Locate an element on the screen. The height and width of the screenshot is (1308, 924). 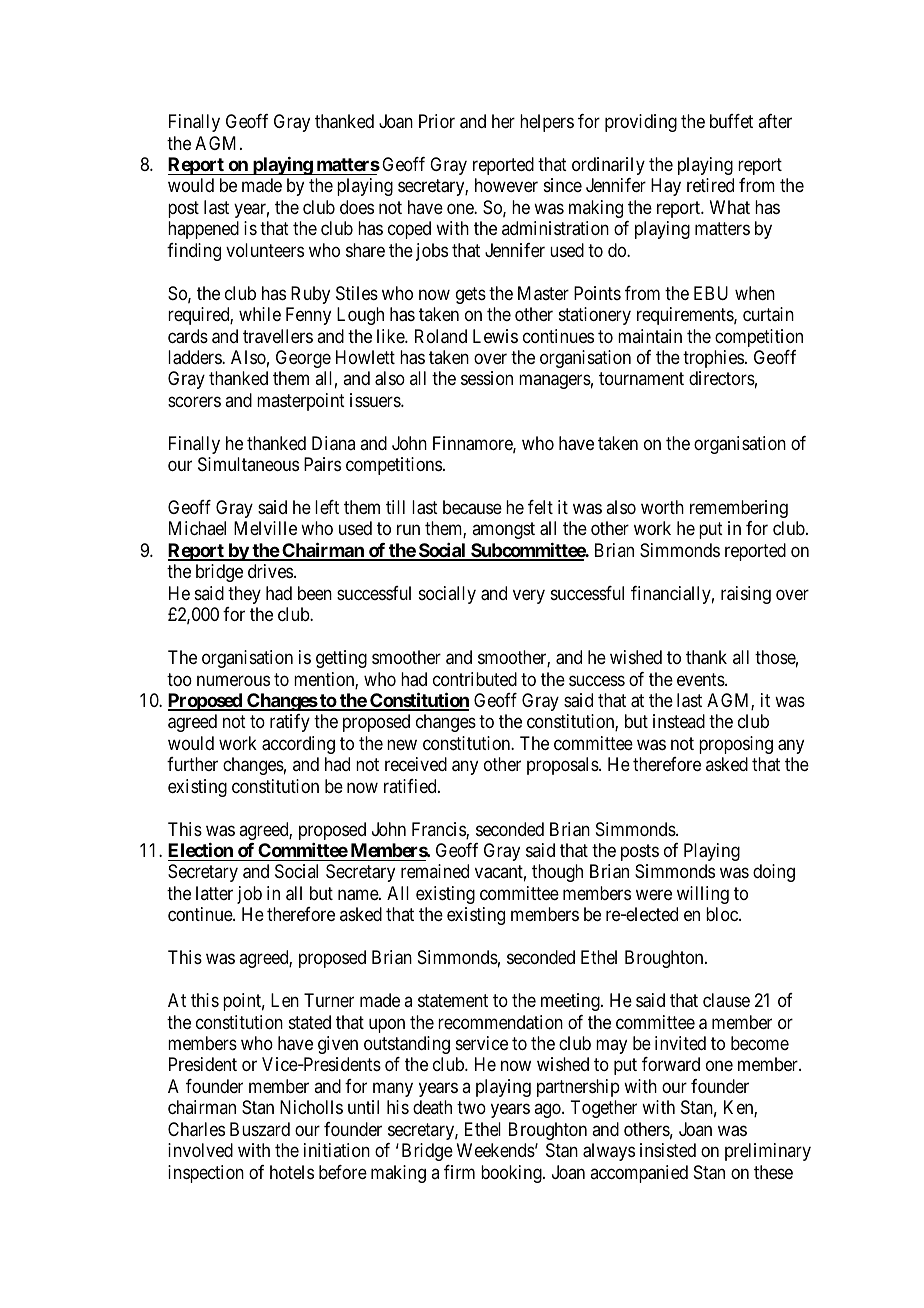
contributed is located at coordinates (475, 679).
